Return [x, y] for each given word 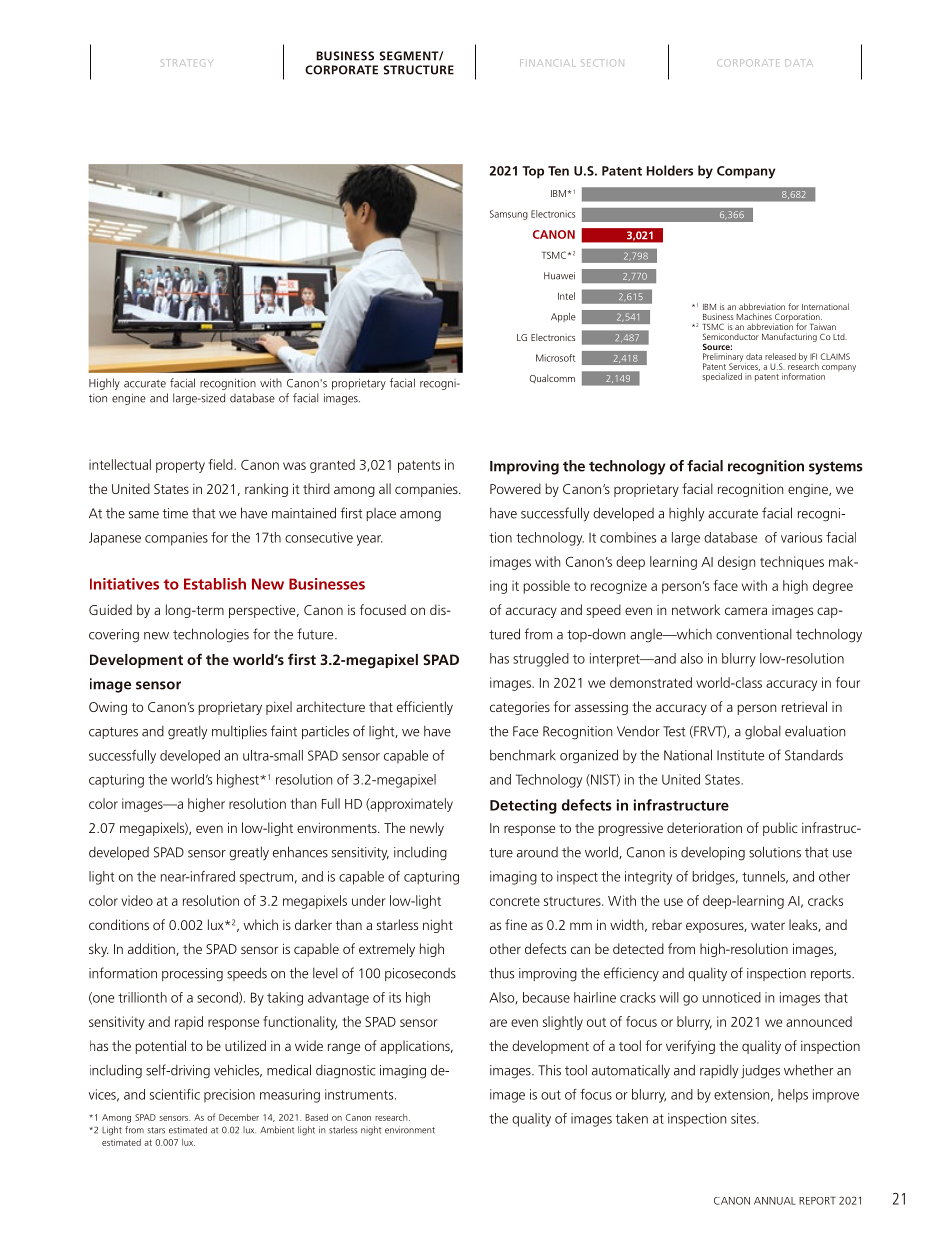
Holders [670, 170]
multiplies [239, 732]
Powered [515, 488]
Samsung [509, 215]
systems [836, 468]
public [780, 829]
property [180, 467]
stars [156, 1130]
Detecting [523, 806]
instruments [360, 1094]
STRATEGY [187, 62]
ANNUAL [775, 1201]
